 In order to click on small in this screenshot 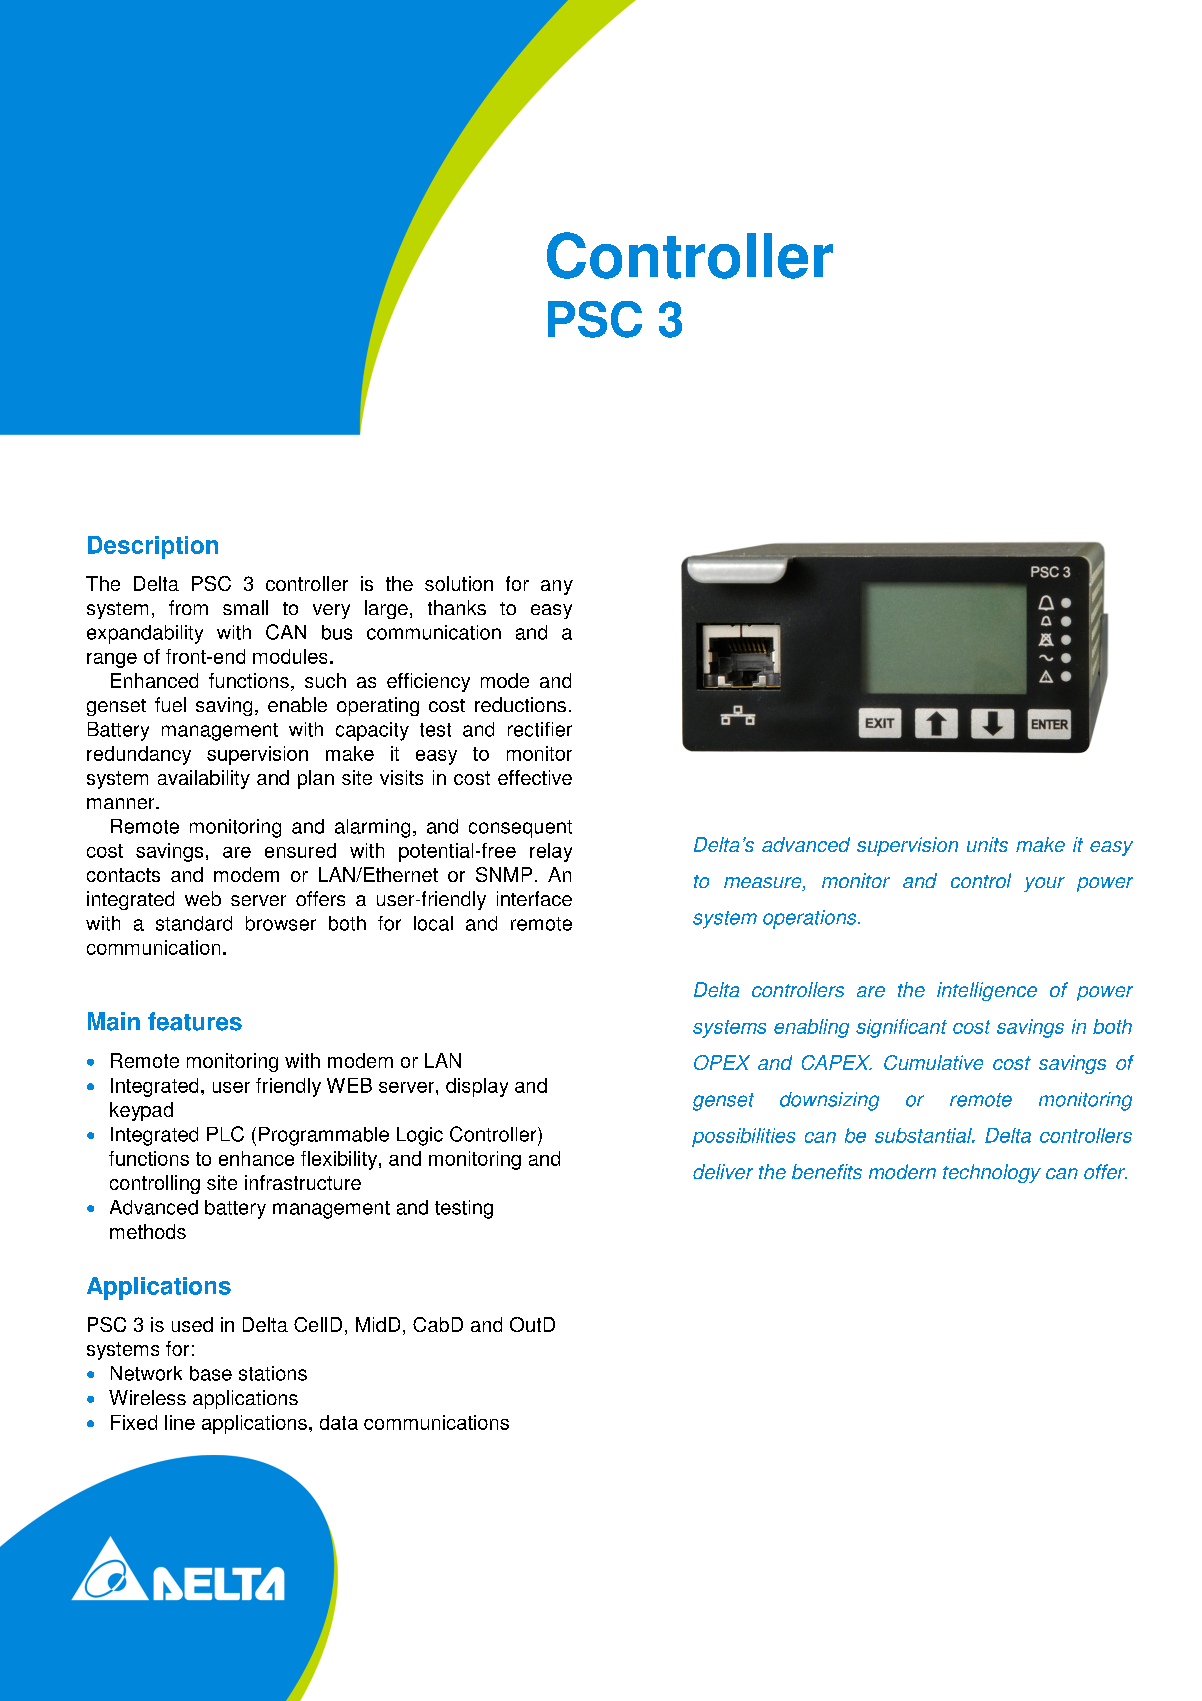, I will do `click(245, 607)`.
